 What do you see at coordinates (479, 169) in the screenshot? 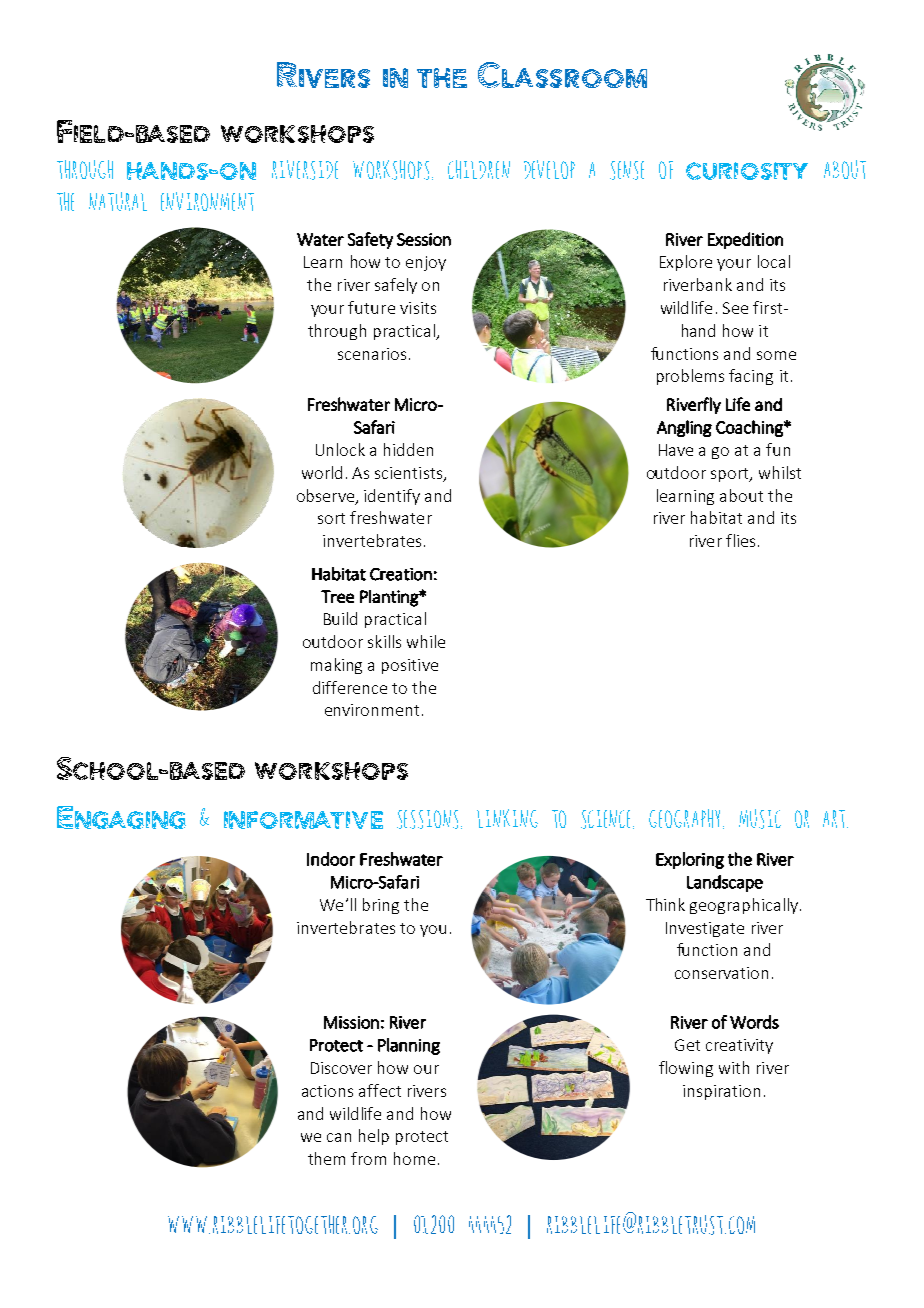
I see `children` at bounding box center [479, 169].
